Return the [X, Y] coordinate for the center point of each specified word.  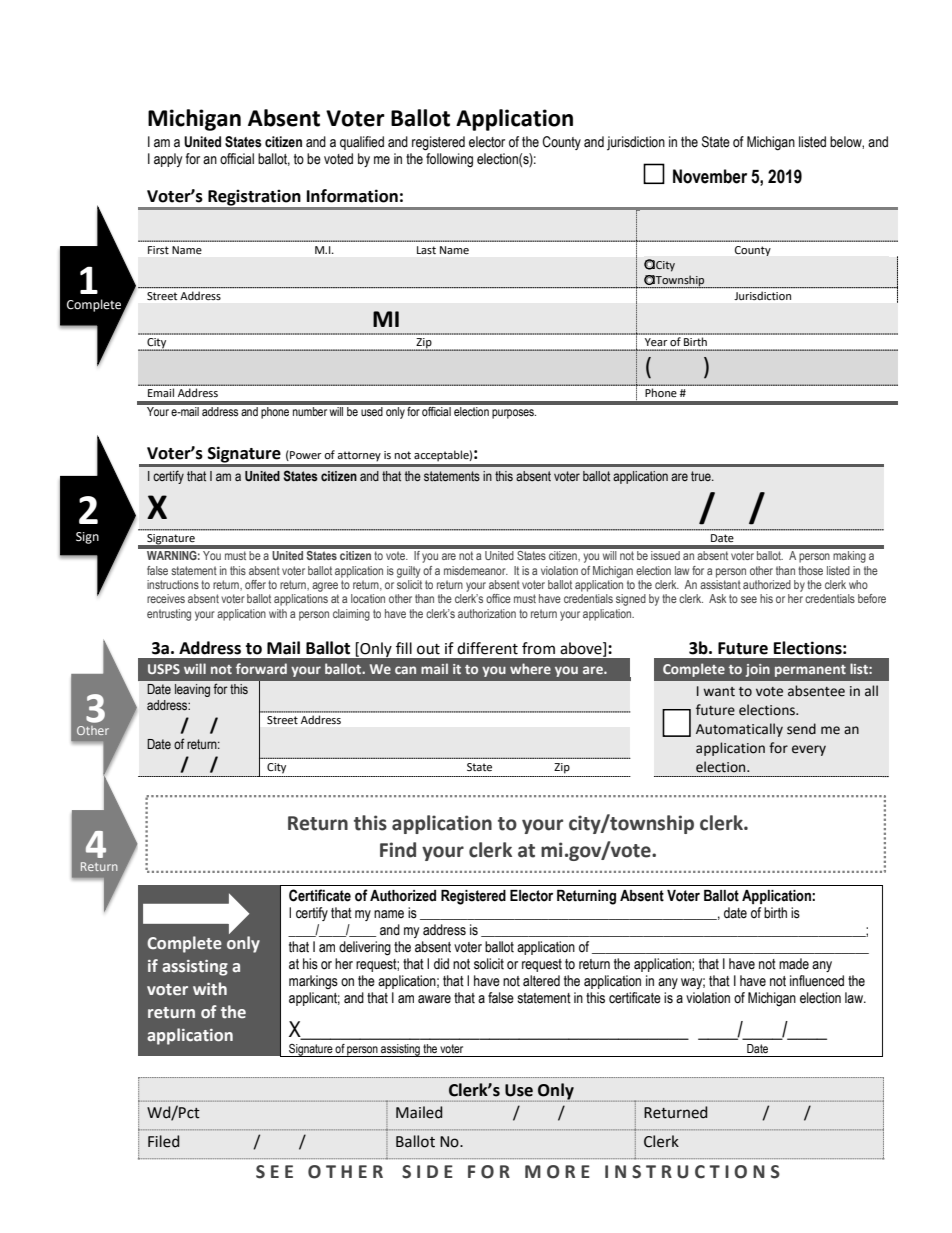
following [449, 160]
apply [168, 160]
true [702, 476]
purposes [514, 414]
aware [434, 999]
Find [398, 850]
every [809, 750]
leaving [192, 690]
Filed [164, 1141]
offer [255, 584]
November [710, 176]
